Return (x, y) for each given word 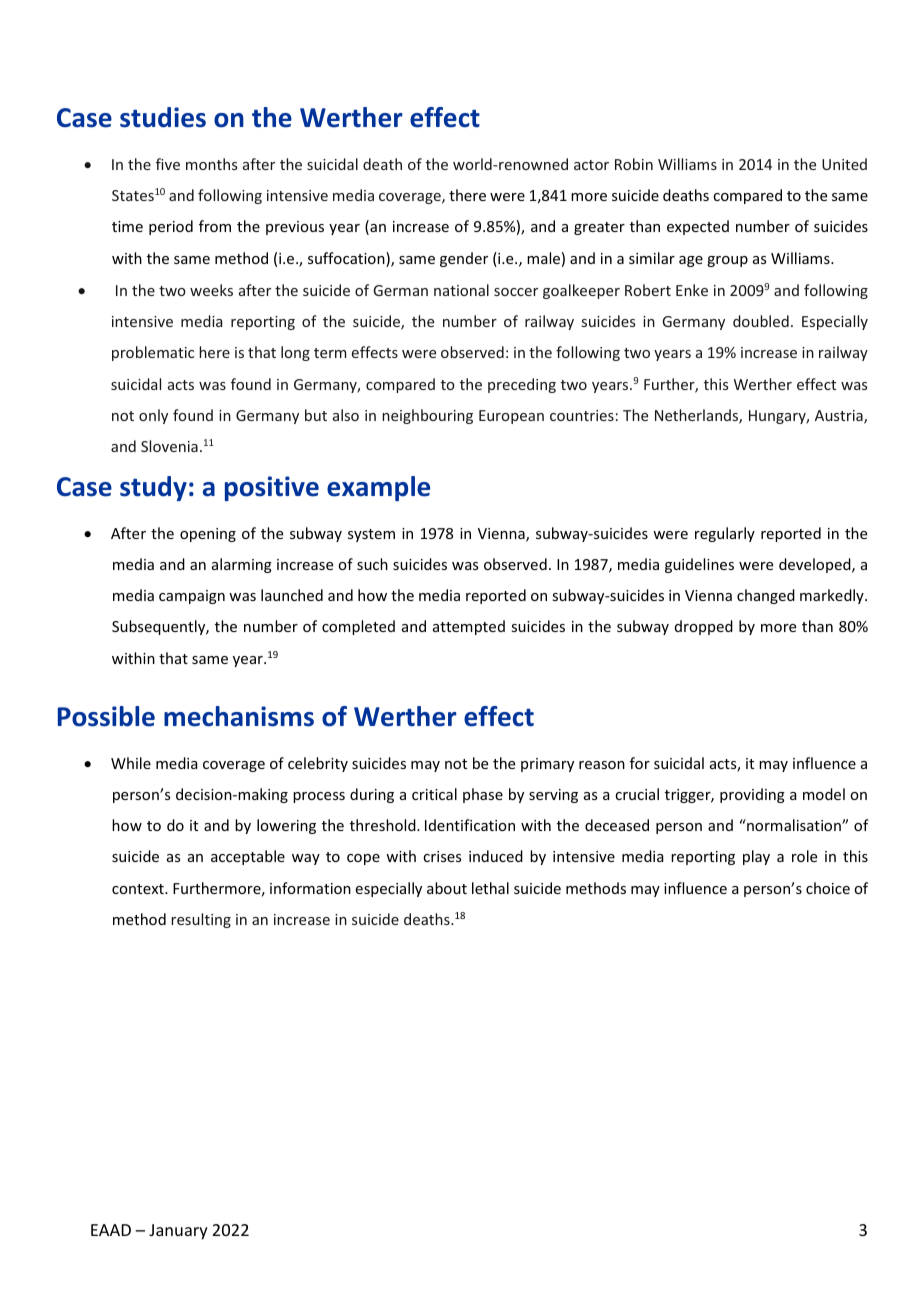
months (211, 164)
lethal (490, 888)
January (178, 1232)
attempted (469, 627)
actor (591, 165)
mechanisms (239, 716)
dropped (704, 627)
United (844, 164)
